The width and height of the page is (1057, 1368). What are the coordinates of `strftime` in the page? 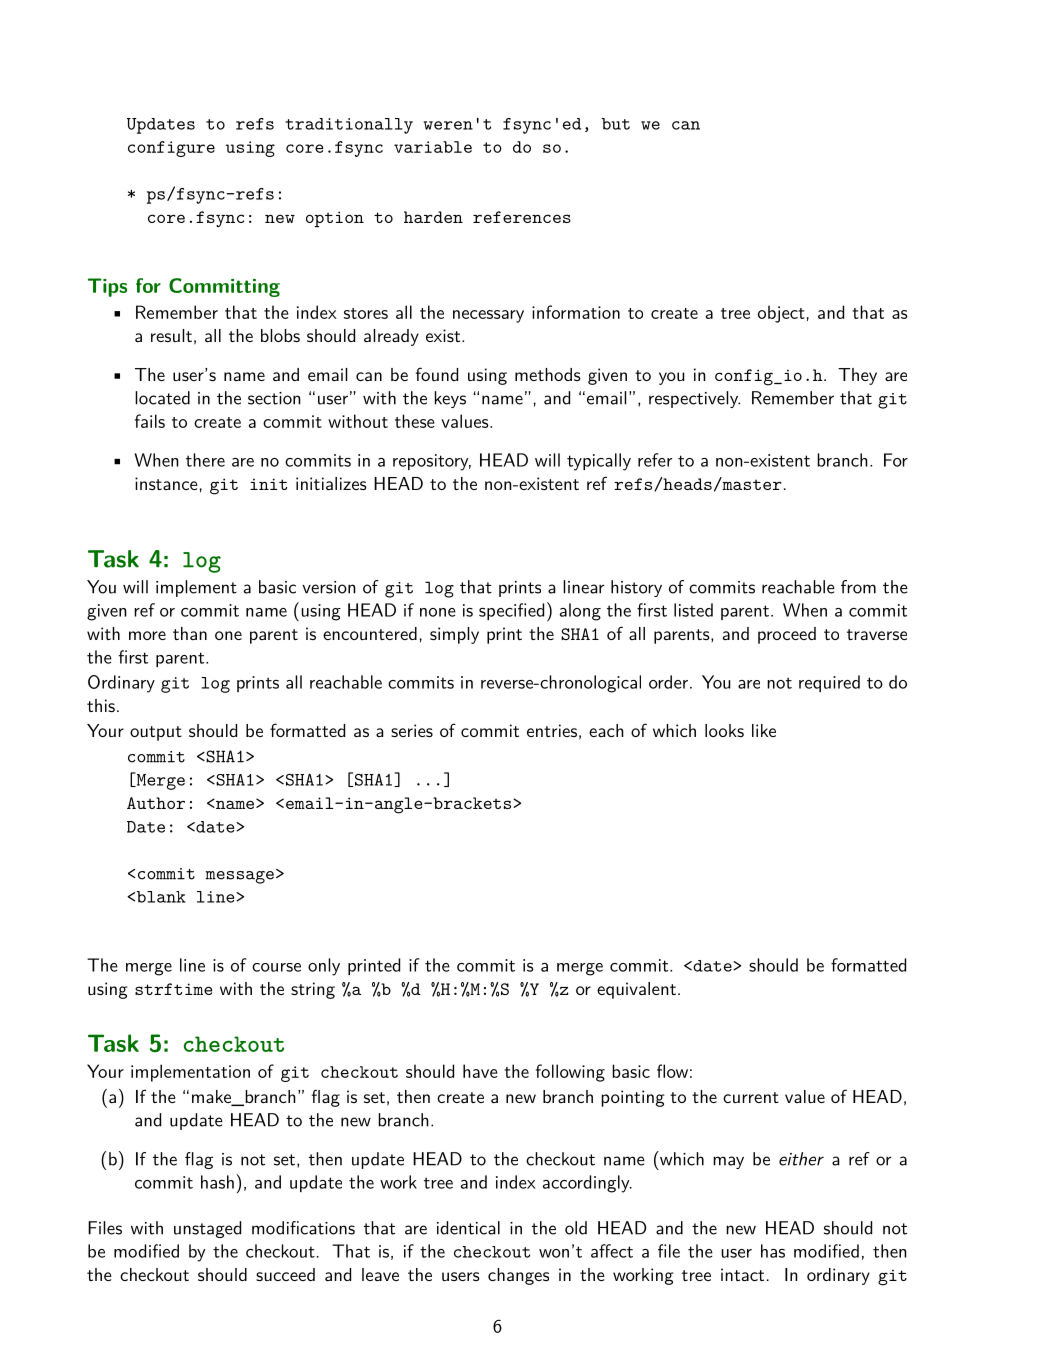 It's located at (174, 989).
